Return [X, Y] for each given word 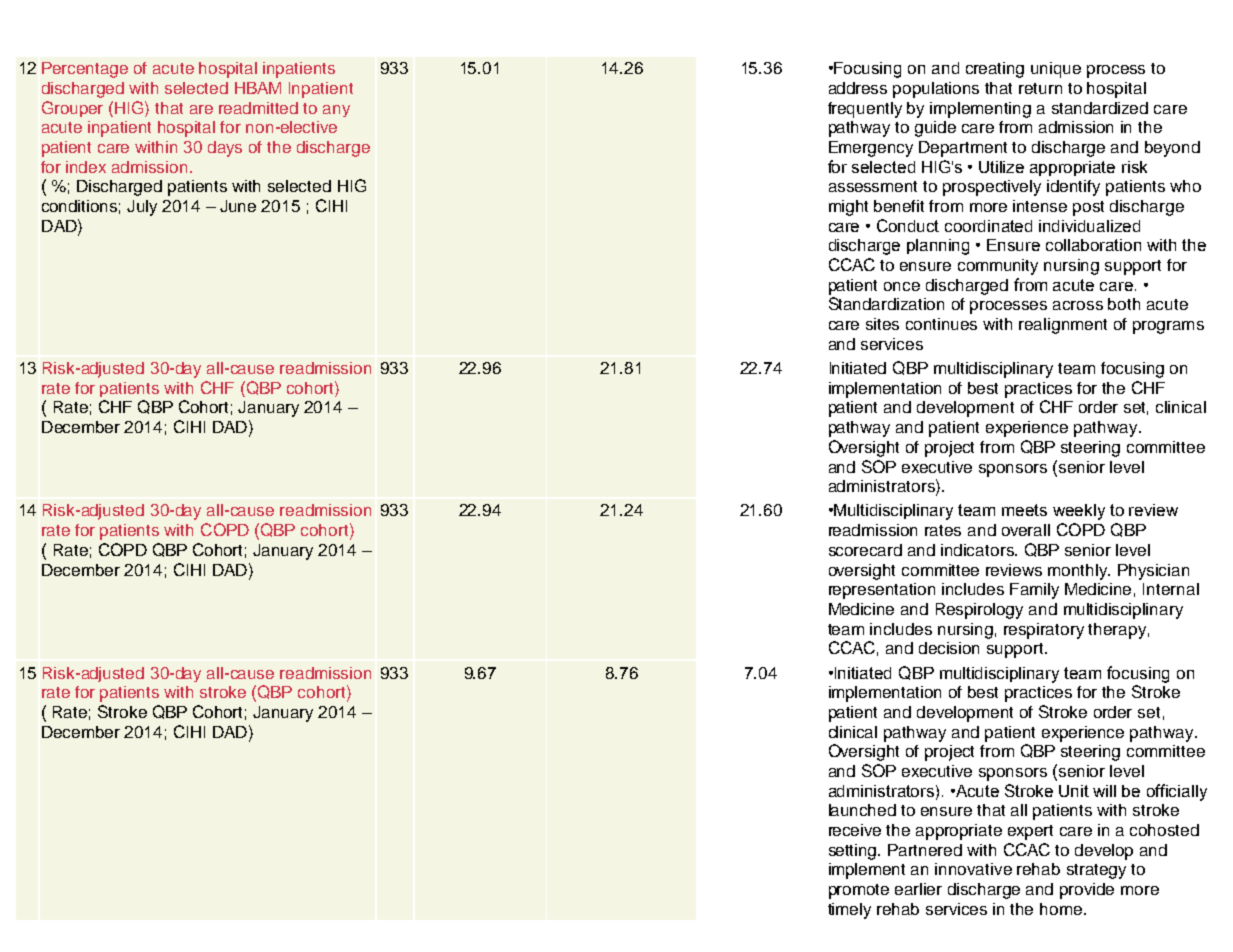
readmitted [258, 108]
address [858, 88]
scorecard [865, 550]
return [1040, 88]
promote [859, 891]
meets [1024, 510]
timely [849, 911]
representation [882, 591]
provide [1087, 891]
